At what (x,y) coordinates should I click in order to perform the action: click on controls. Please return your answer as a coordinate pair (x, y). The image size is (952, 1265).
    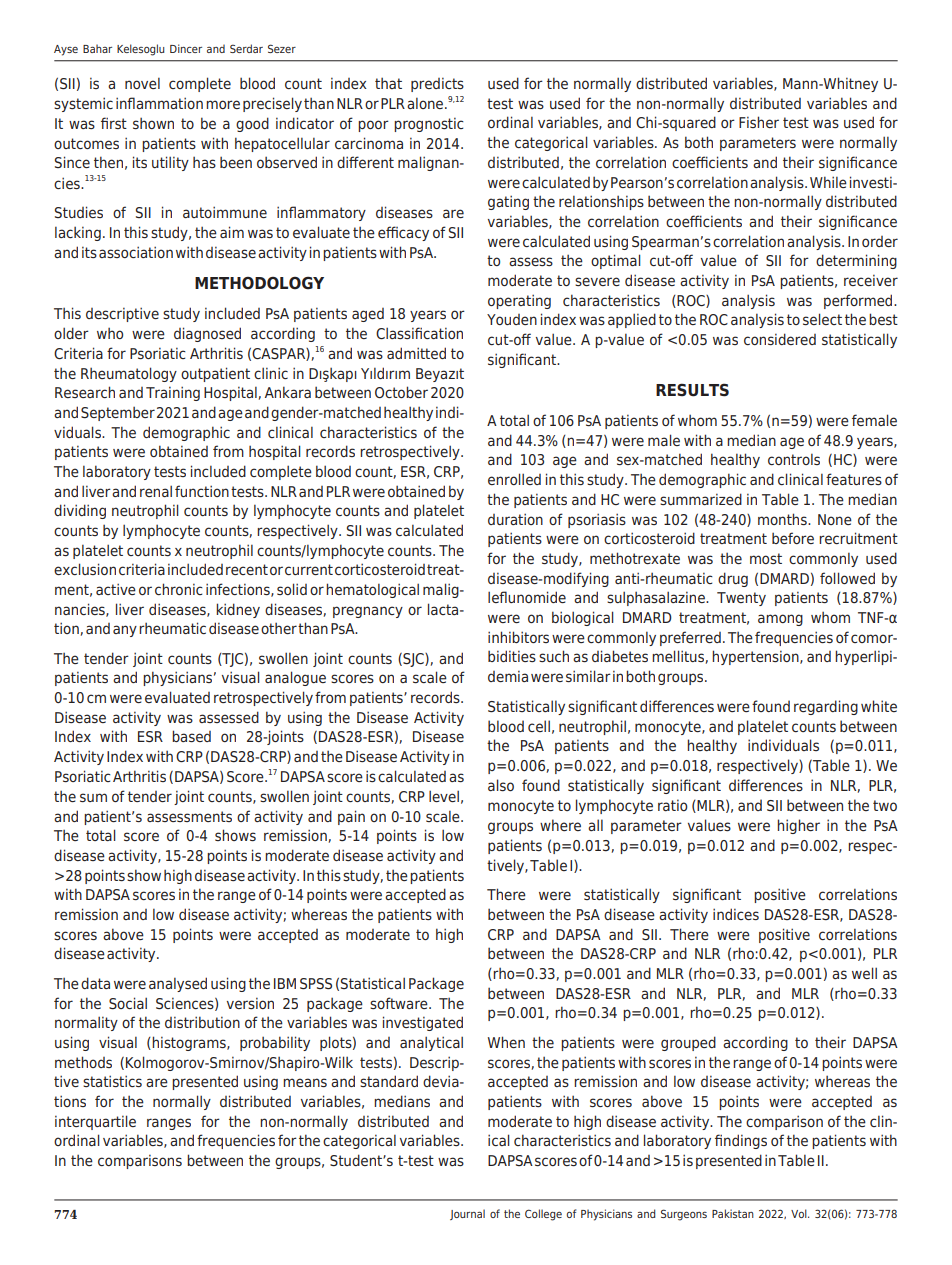
    Looking at the image, I should click on (794, 459).
